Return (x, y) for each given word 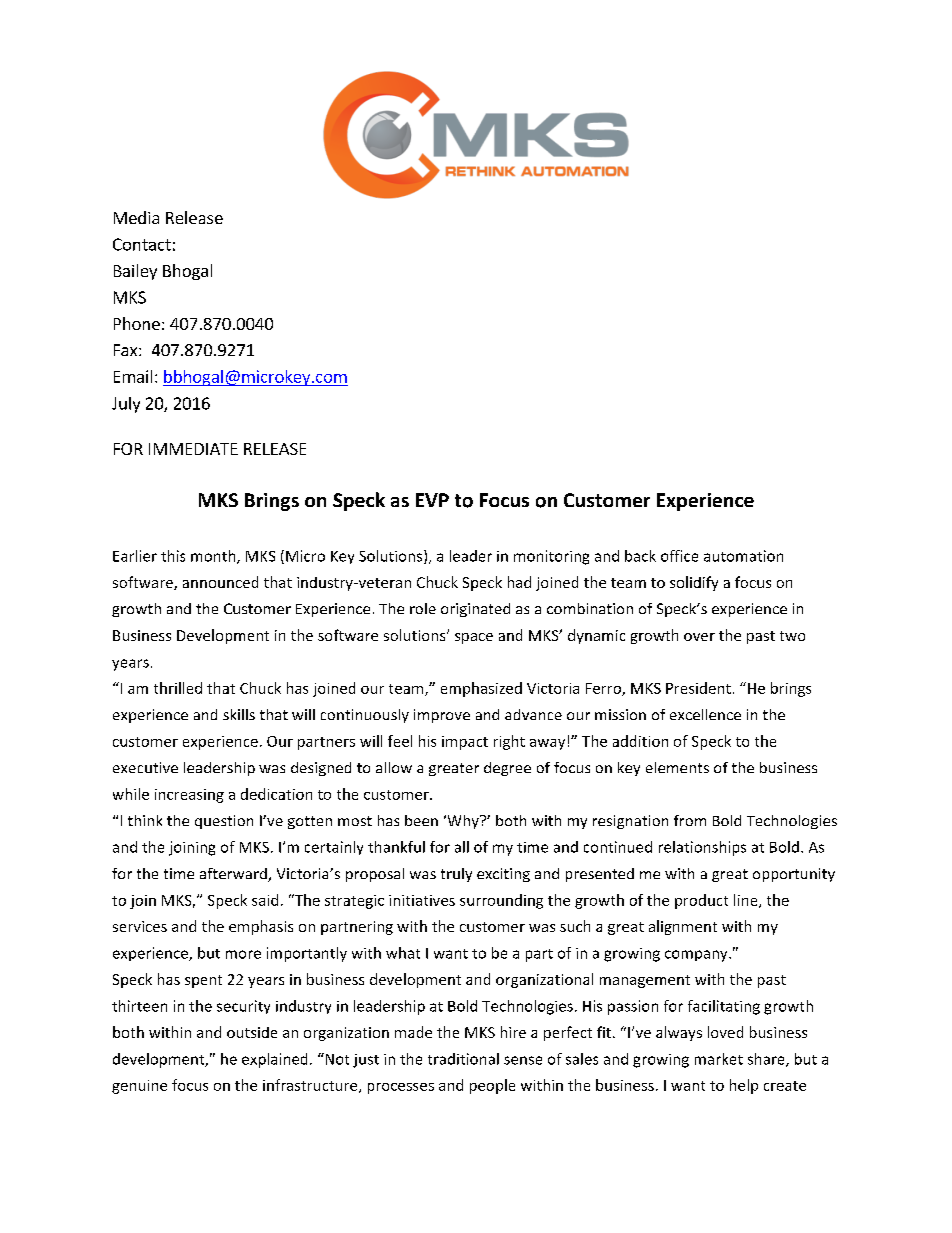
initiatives (422, 900)
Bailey (135, 272)
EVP (432, 500)
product (701, 901)
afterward (234, 875)
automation (743, 556)
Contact (142, 244)
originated (475, 610)
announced (220, 582)
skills (239, 714)
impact (465, 743)
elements (677, 767)
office (679, 556)
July (126, 405)
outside (252, 1032)
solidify (694, 583)
